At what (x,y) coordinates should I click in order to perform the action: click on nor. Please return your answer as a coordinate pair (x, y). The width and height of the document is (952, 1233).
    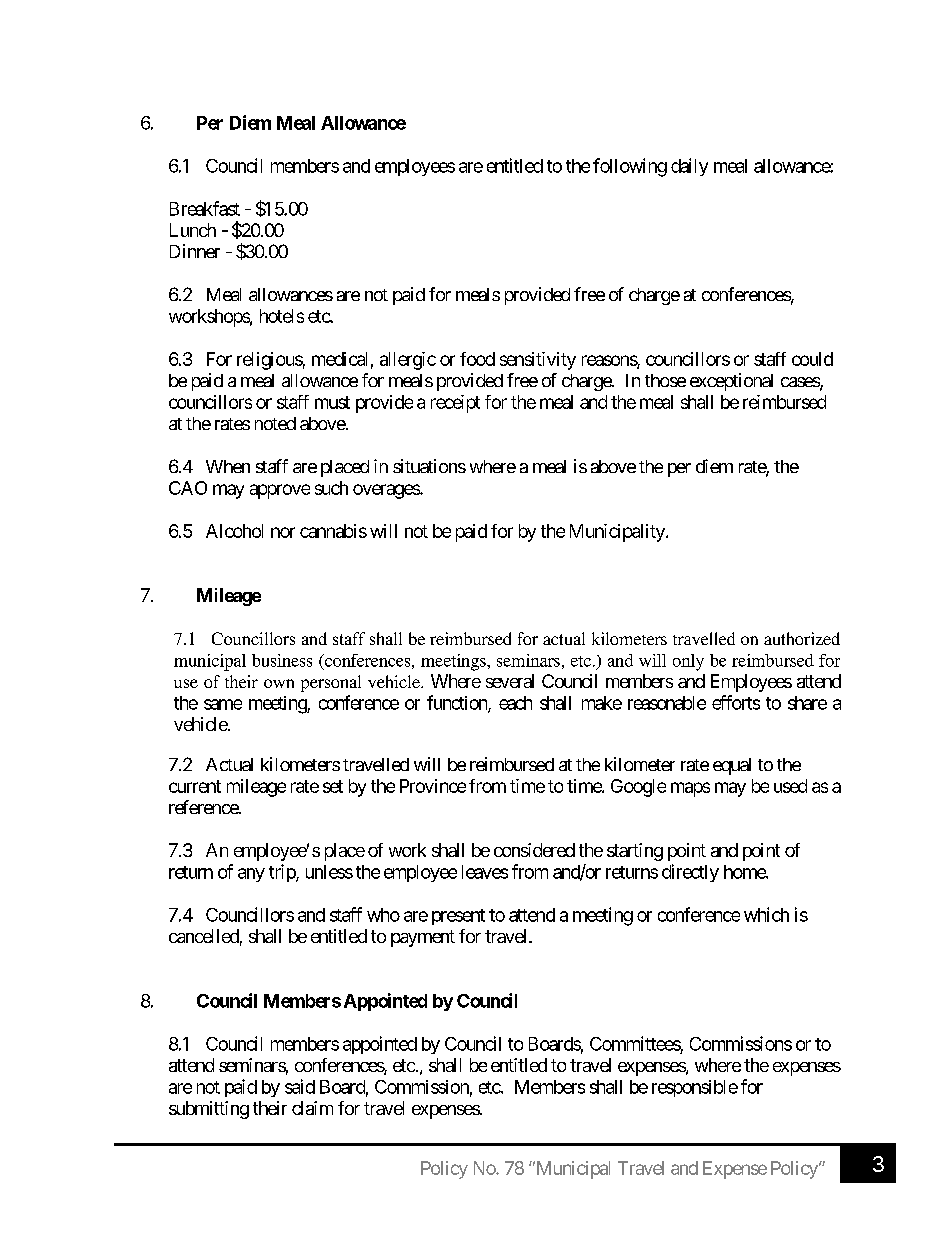
    Looking at the image, I should click on (283, 532).
